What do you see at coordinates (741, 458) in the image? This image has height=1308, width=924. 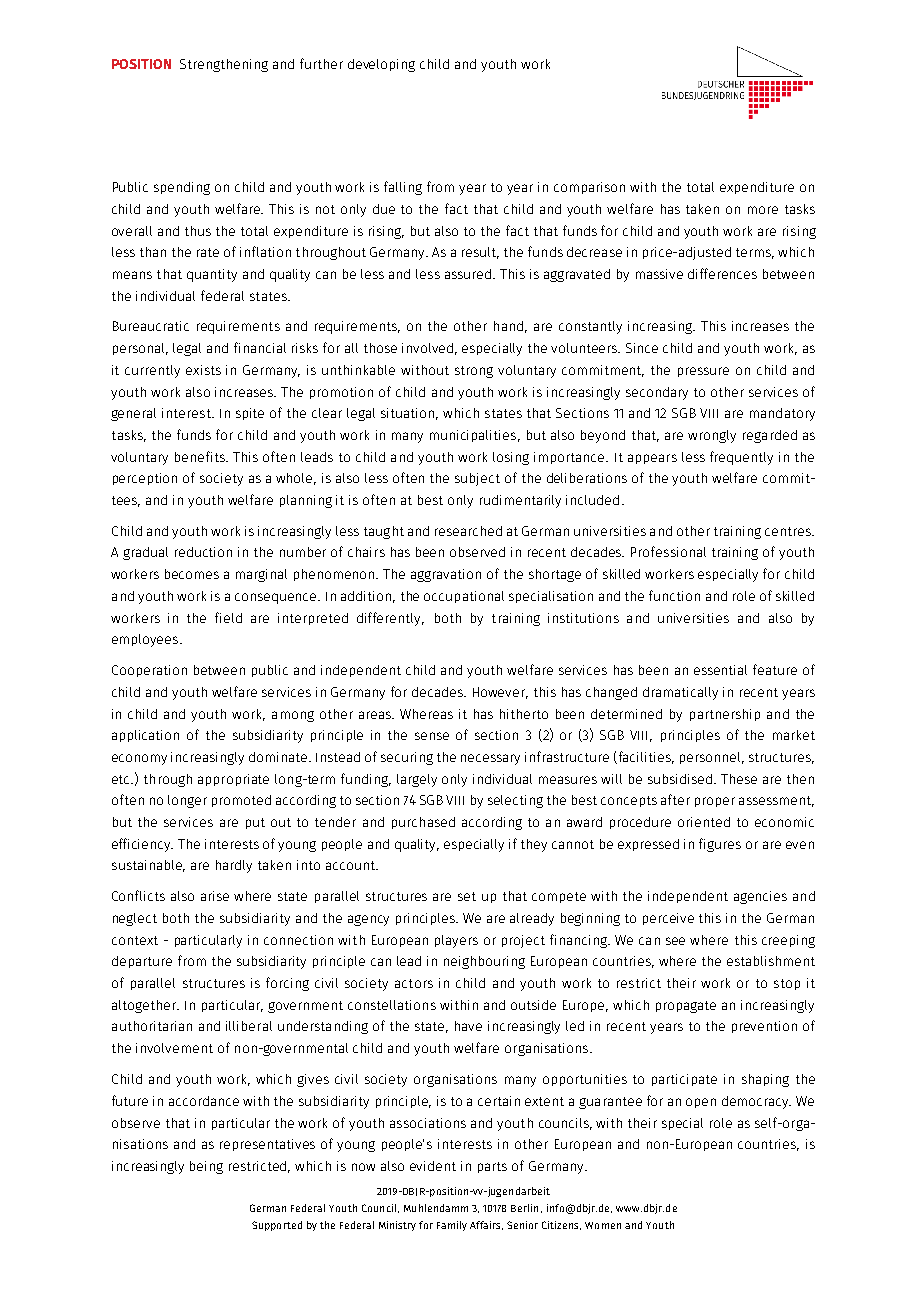 I see `frequently` at bounding box center [741, 458].
